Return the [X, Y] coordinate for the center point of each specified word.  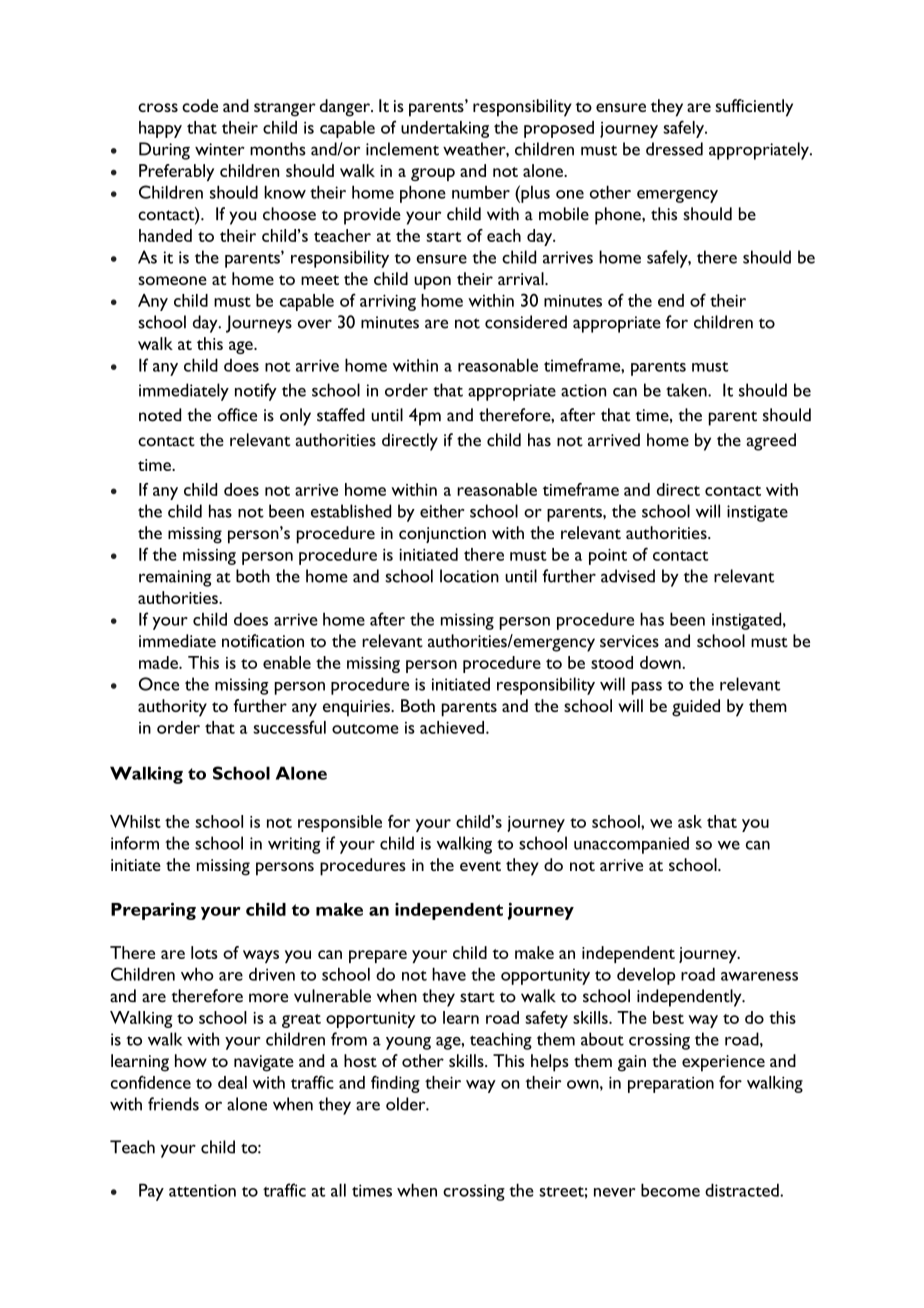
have [449, 974]
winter [220, 149]
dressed [674, 149]
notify [256, 392]
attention [202, 1190]
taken [687, 390]
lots [204, 952]
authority [172, 708]
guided [696, 708]
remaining [175, 578]
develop [646, 976]
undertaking [445, 129]
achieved [453, 727]
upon [432, 283]
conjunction [442, 535]
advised [628, 576]
